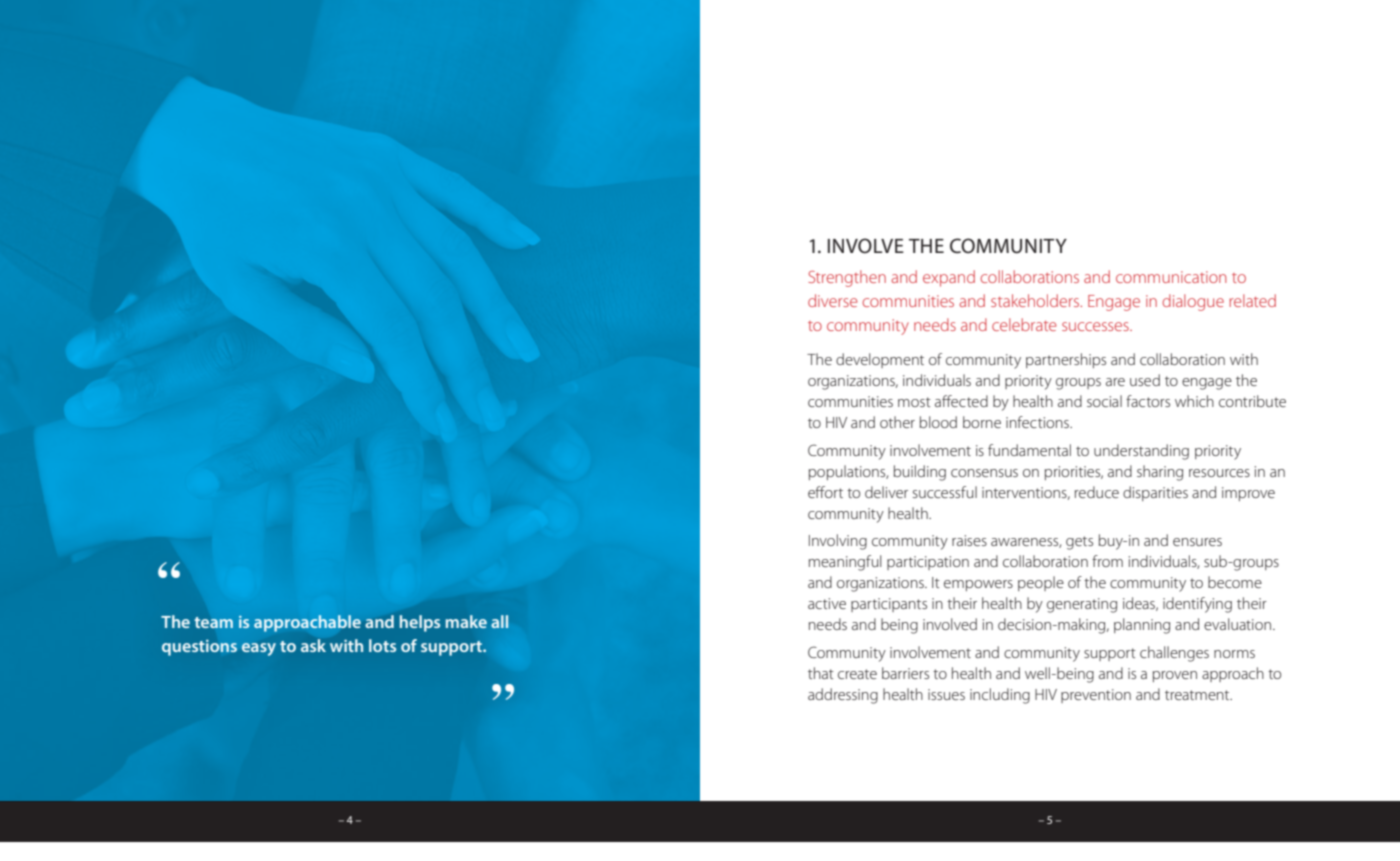  I want to click on proven, so click(1175, 676).
